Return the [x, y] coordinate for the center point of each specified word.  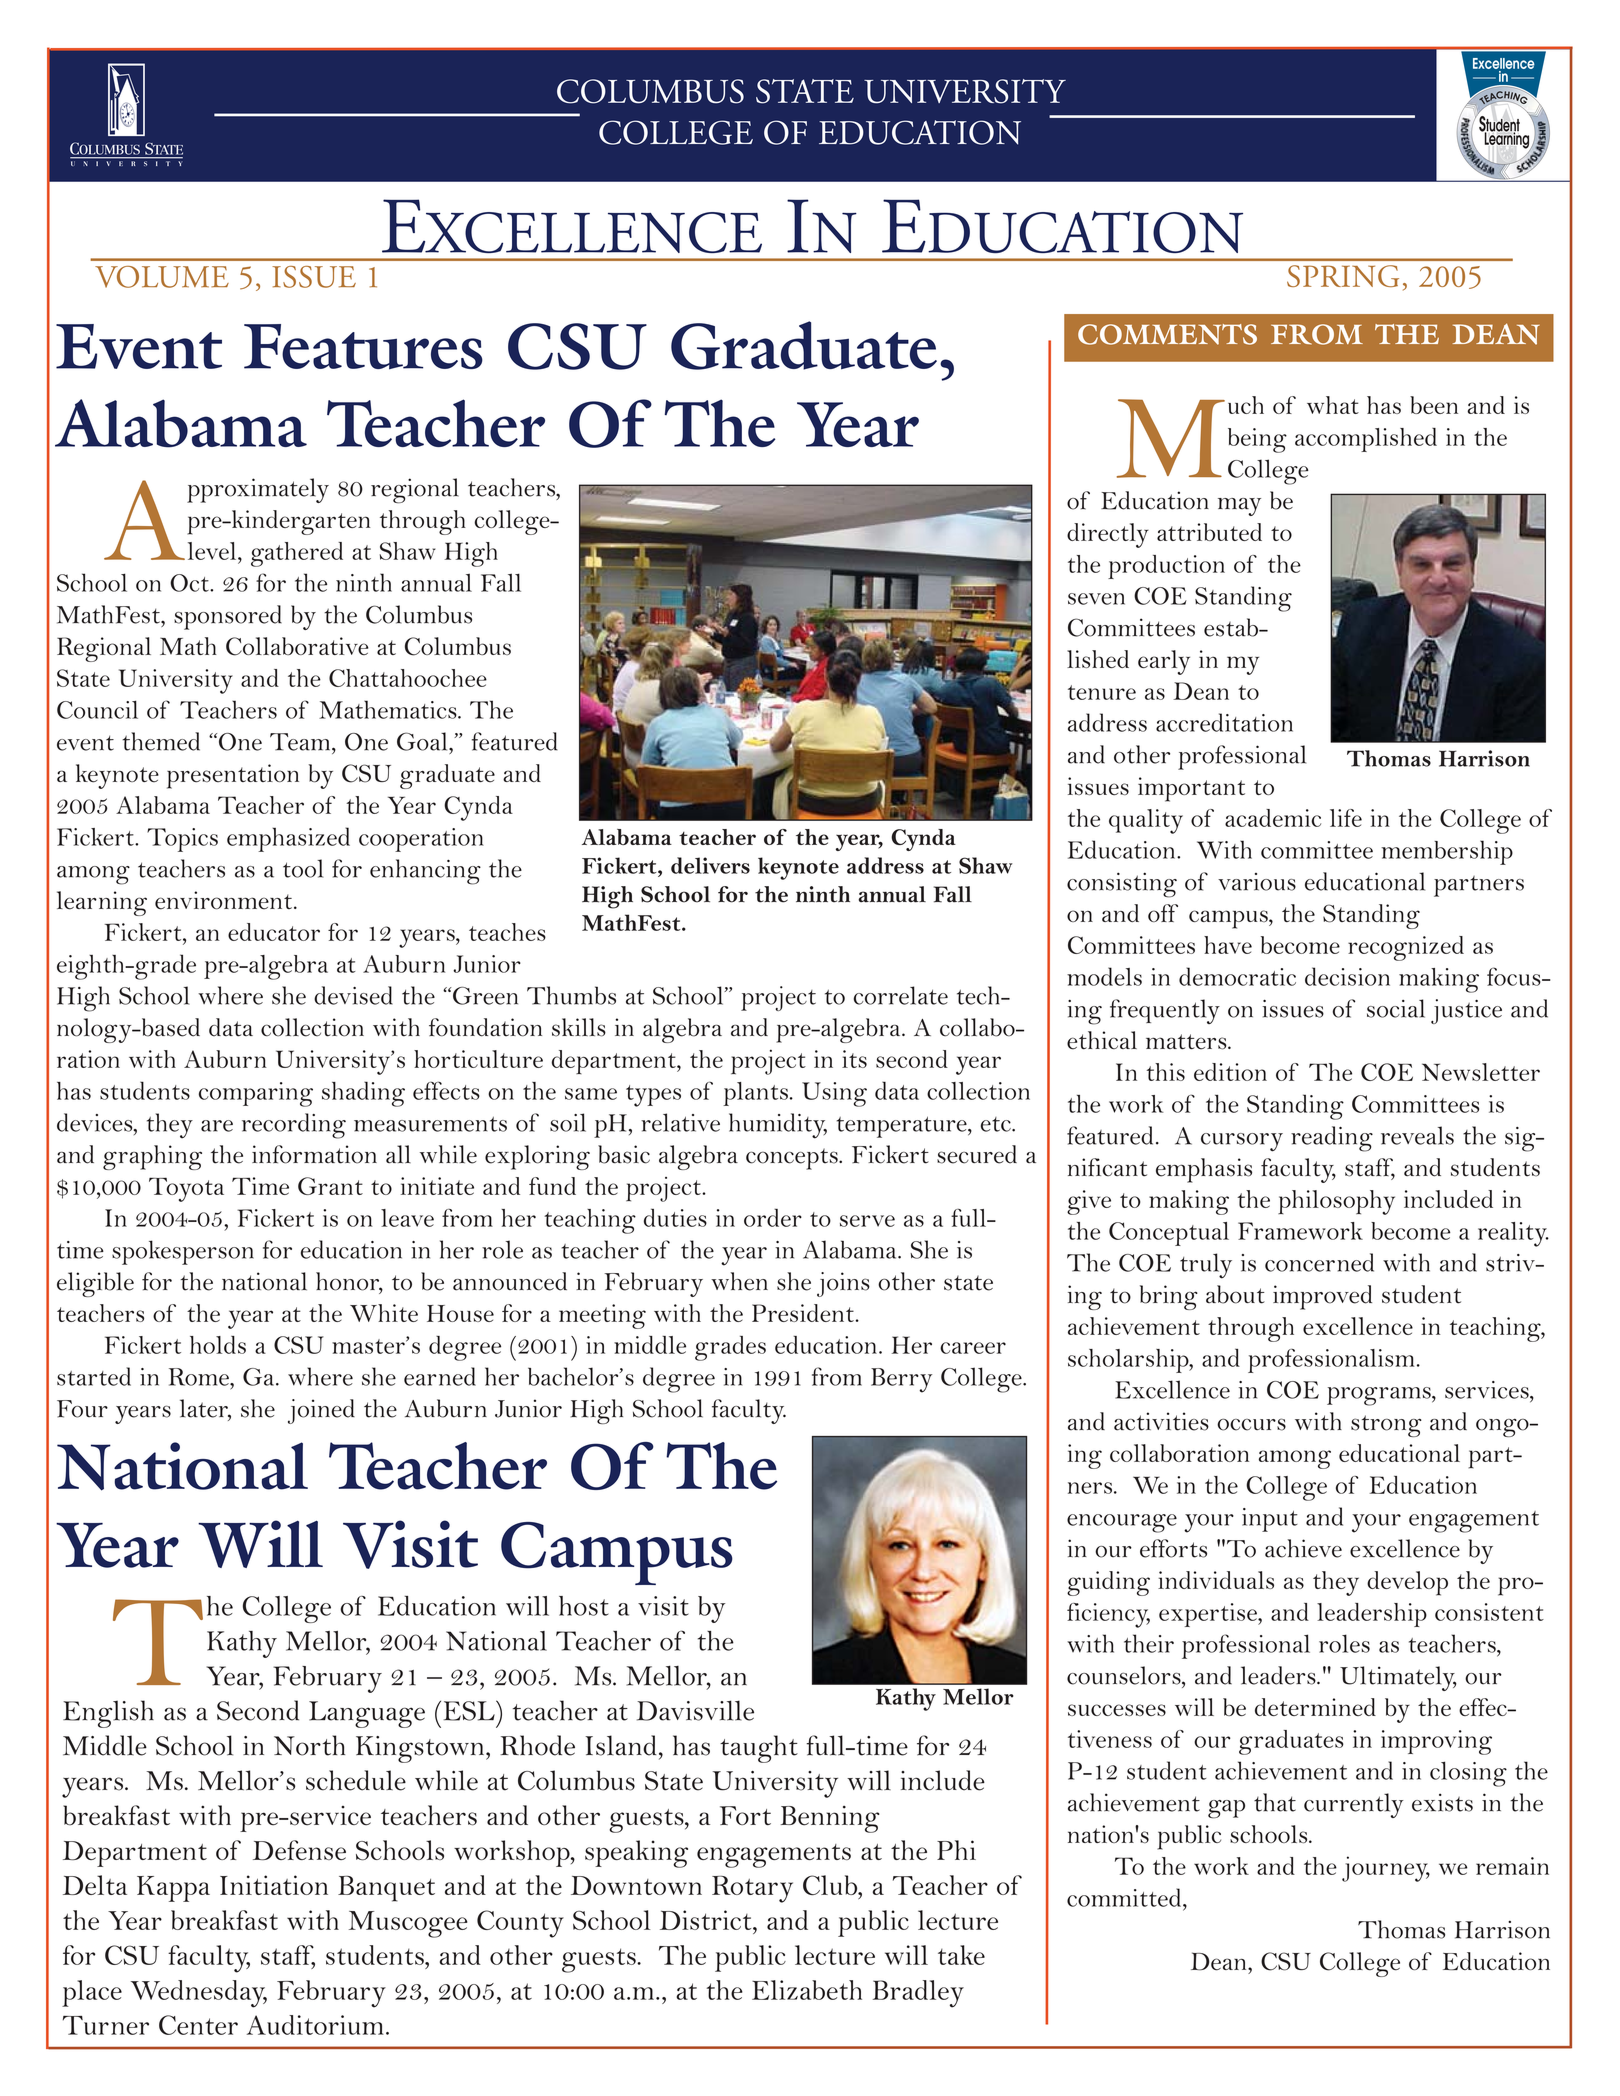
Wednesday [199, 1994]
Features [363, 347]
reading [1332, 1139]
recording [294, 1126]
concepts [793, 1159]
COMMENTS [1167, 334]
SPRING [1343, 276]
